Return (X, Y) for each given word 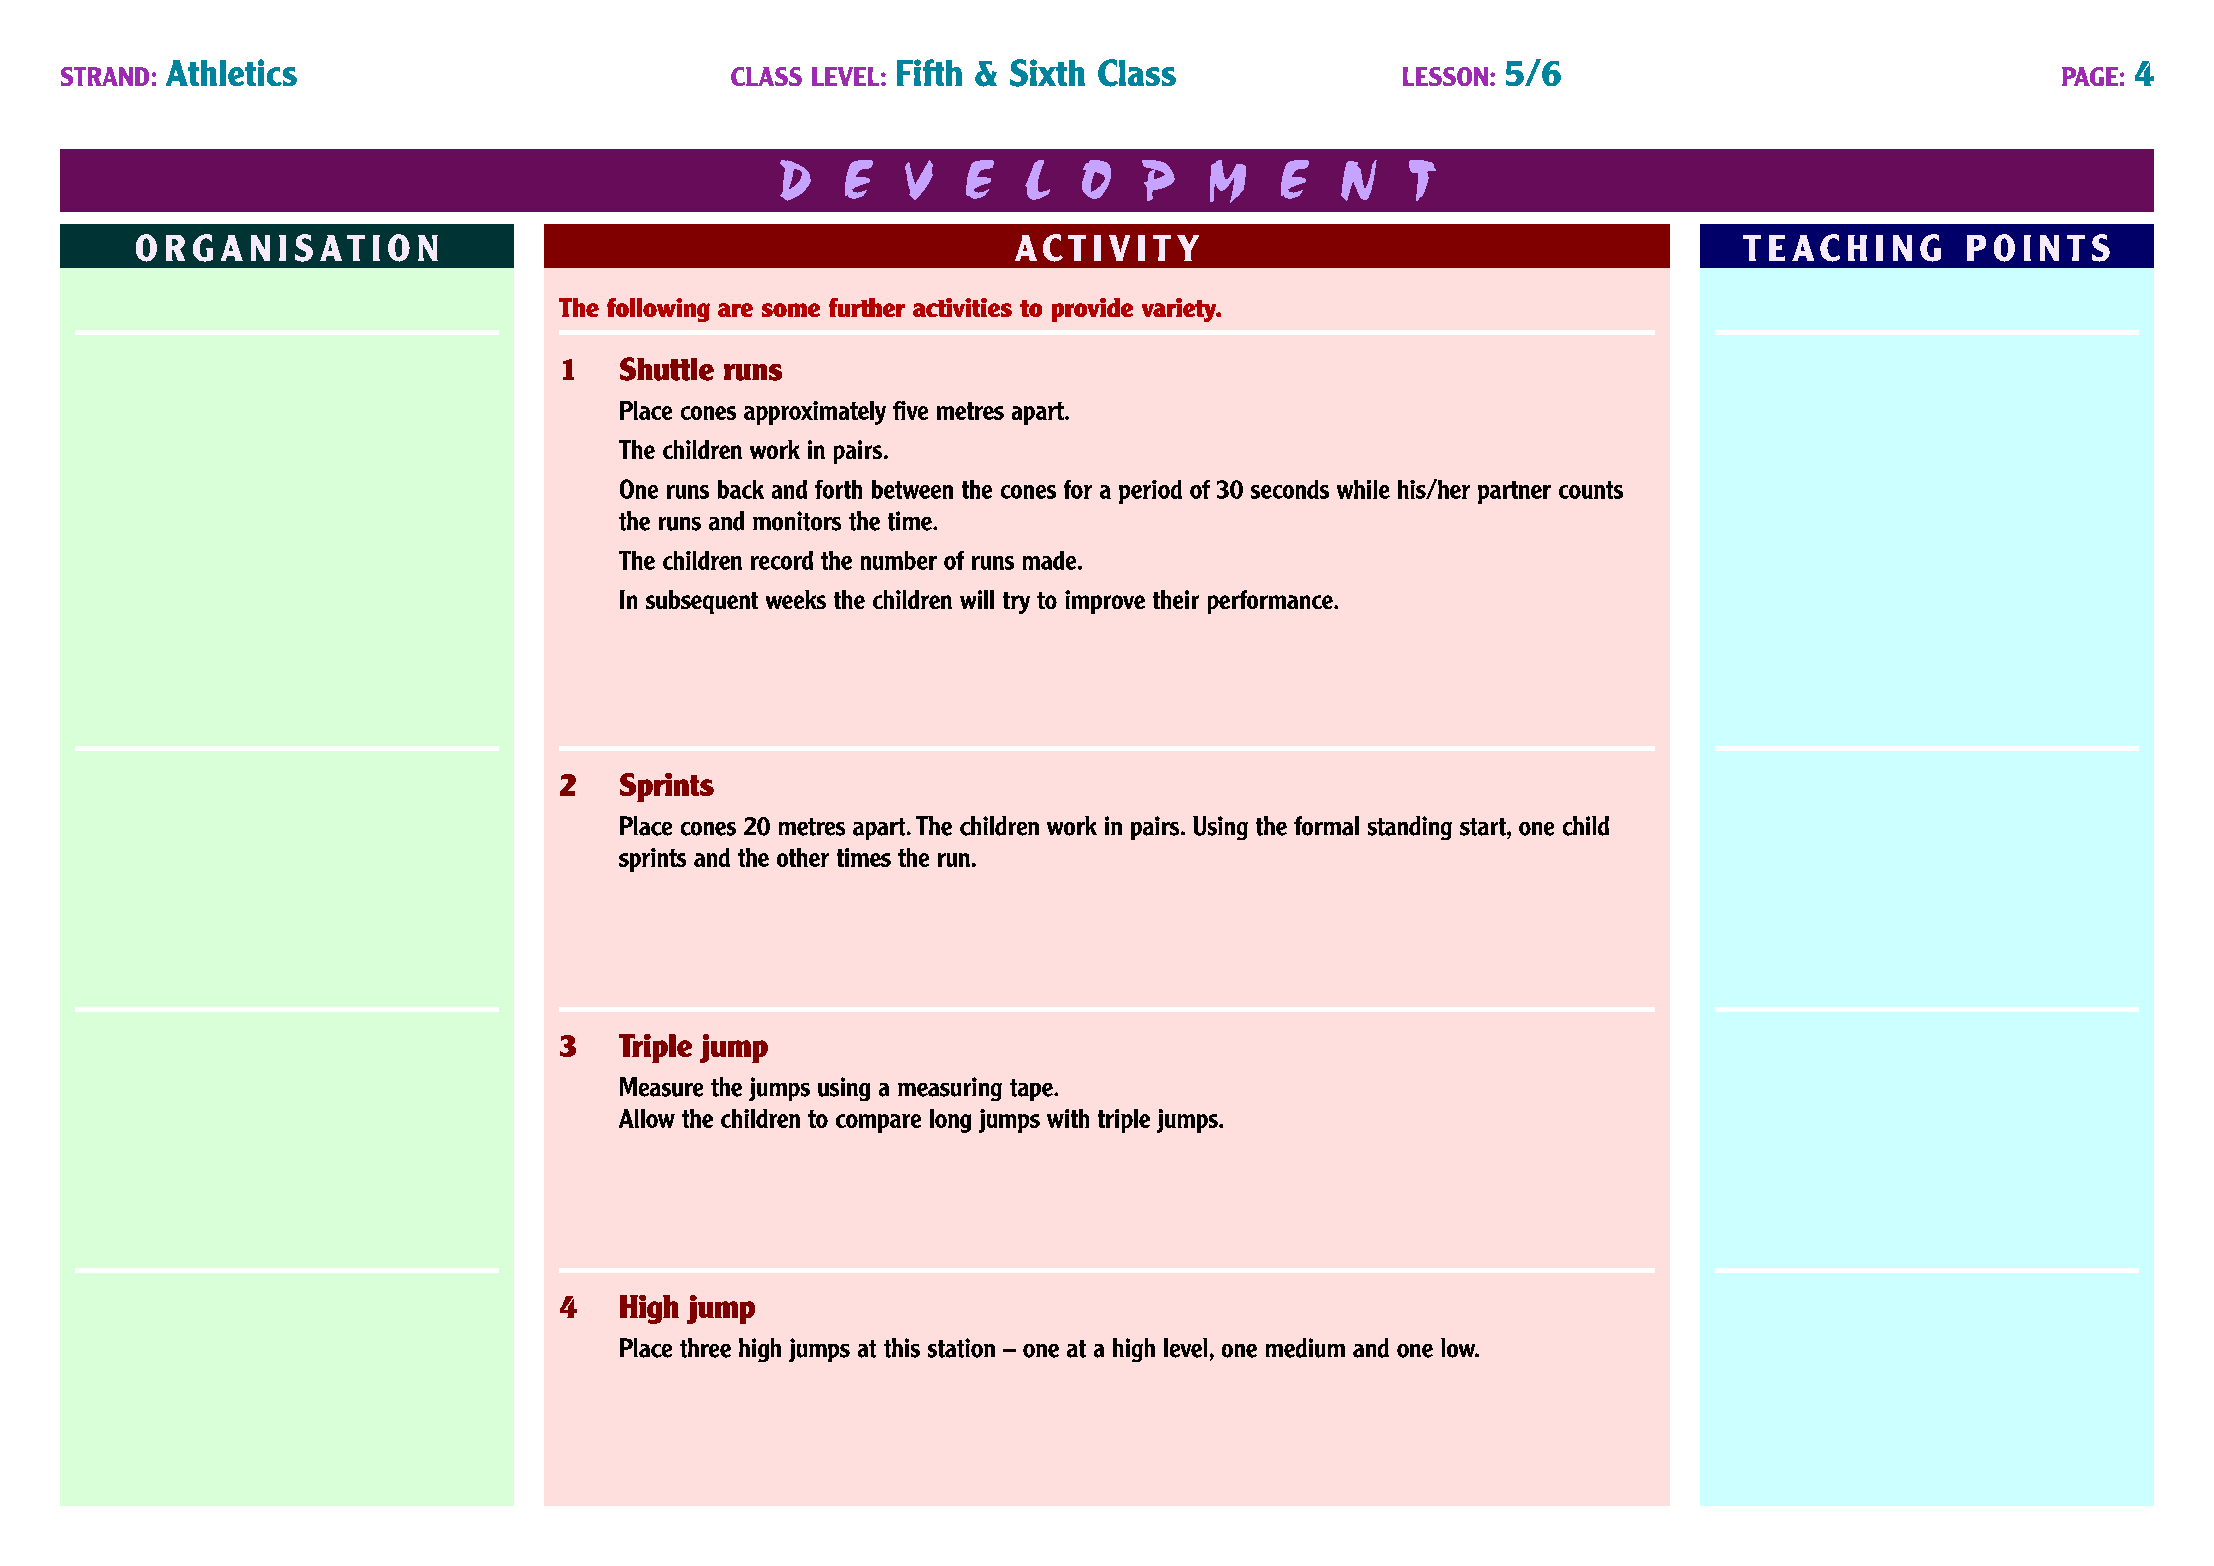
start (1484, 827)
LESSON (1445, 76)
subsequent (702, 602)
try (1016, 603)
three (705, 1348)
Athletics (231, 72)
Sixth (1047, 73)
